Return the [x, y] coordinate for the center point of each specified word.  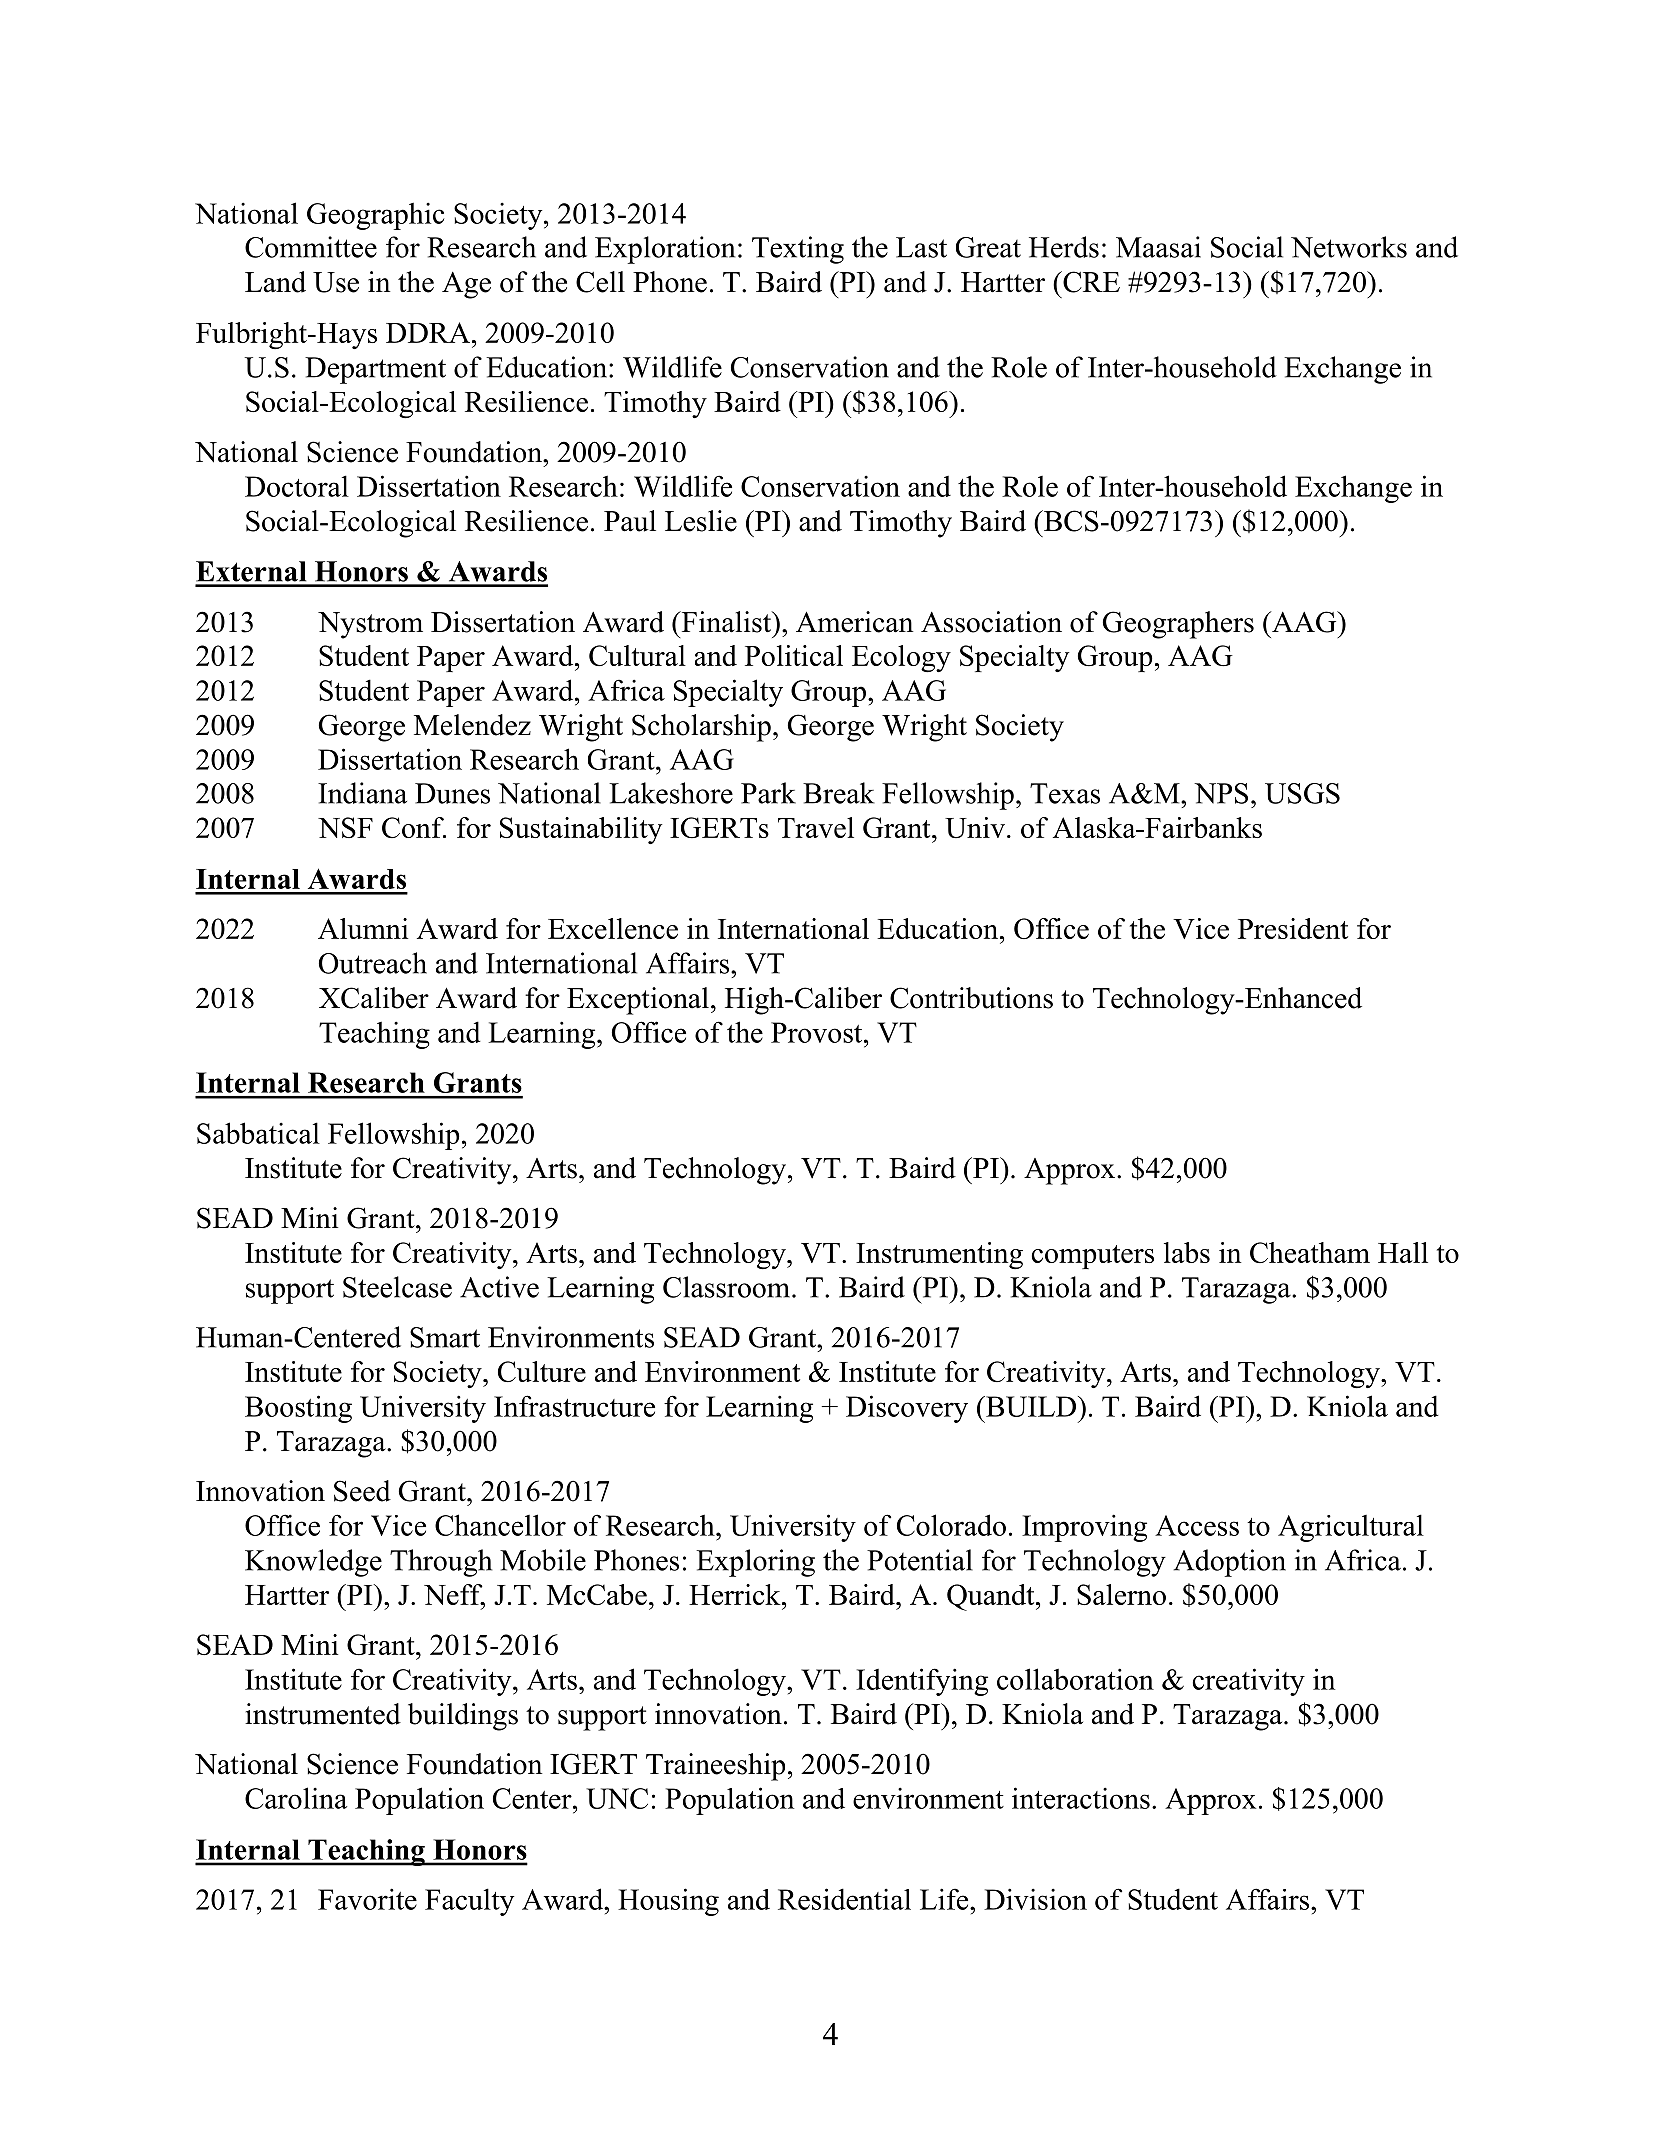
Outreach [373, 963]
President [1293, 928]
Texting [798, 250]
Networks [1349, 247]
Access [1197, 1525]
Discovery [907, 1409]
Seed [362, 1491]
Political [794, 655]
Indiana [362, 793]
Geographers [1178, 625]
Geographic [375, 216]
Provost [818, 1032]
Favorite [367, 1899]
